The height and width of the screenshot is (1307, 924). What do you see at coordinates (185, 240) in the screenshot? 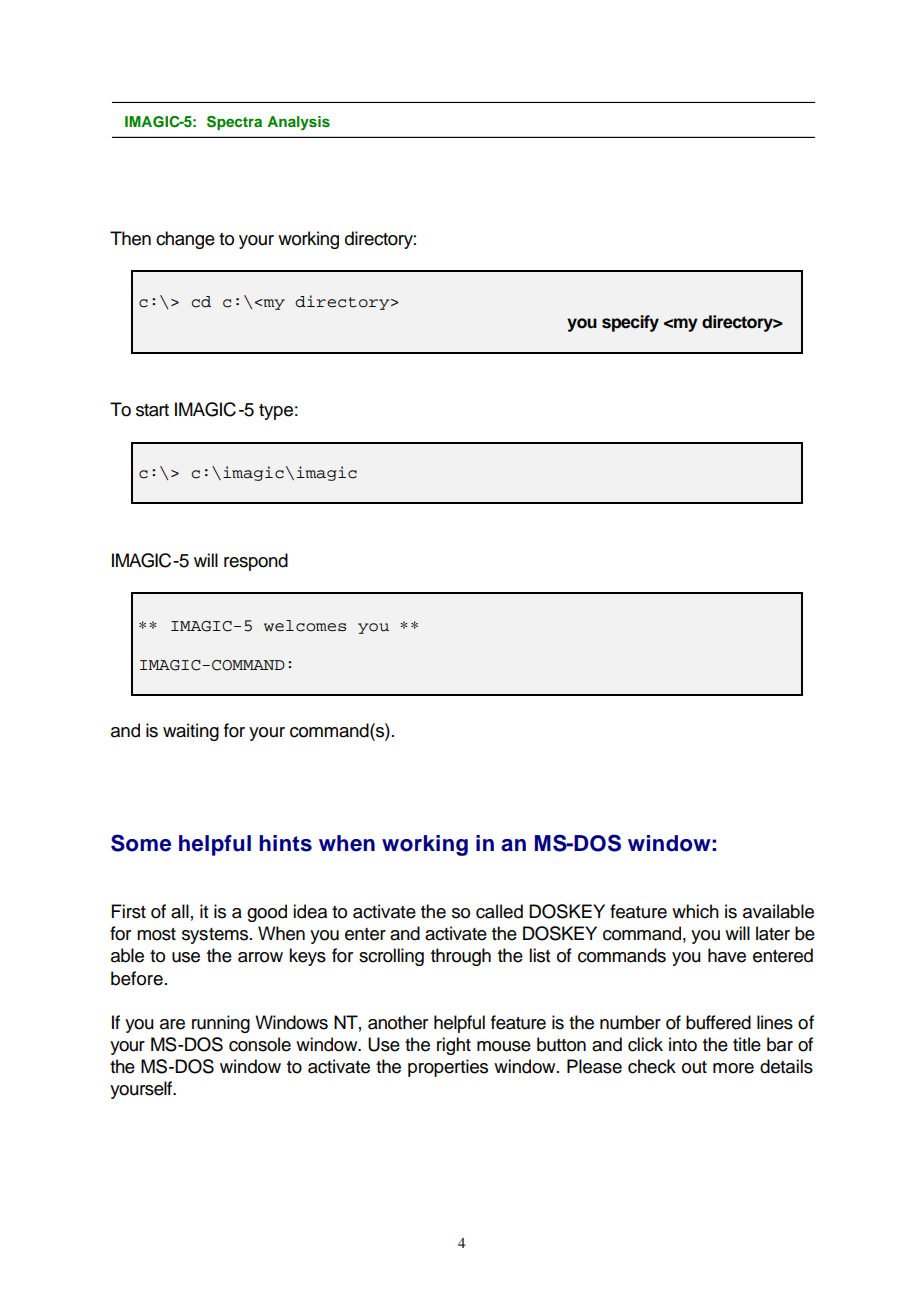
I see `change` at bounding box center [185, 240].
